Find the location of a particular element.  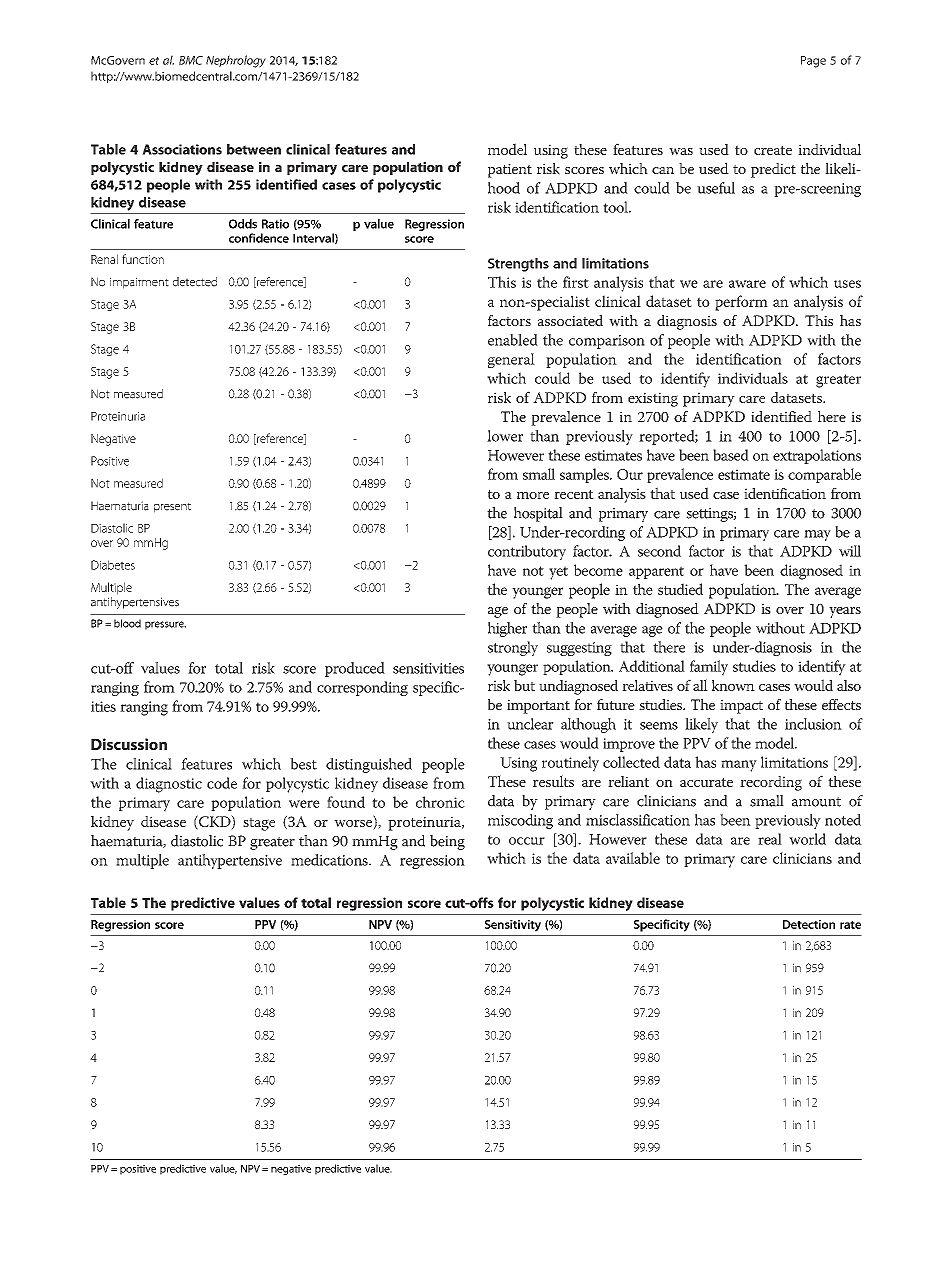

important is located at coordinates (538, 707).
